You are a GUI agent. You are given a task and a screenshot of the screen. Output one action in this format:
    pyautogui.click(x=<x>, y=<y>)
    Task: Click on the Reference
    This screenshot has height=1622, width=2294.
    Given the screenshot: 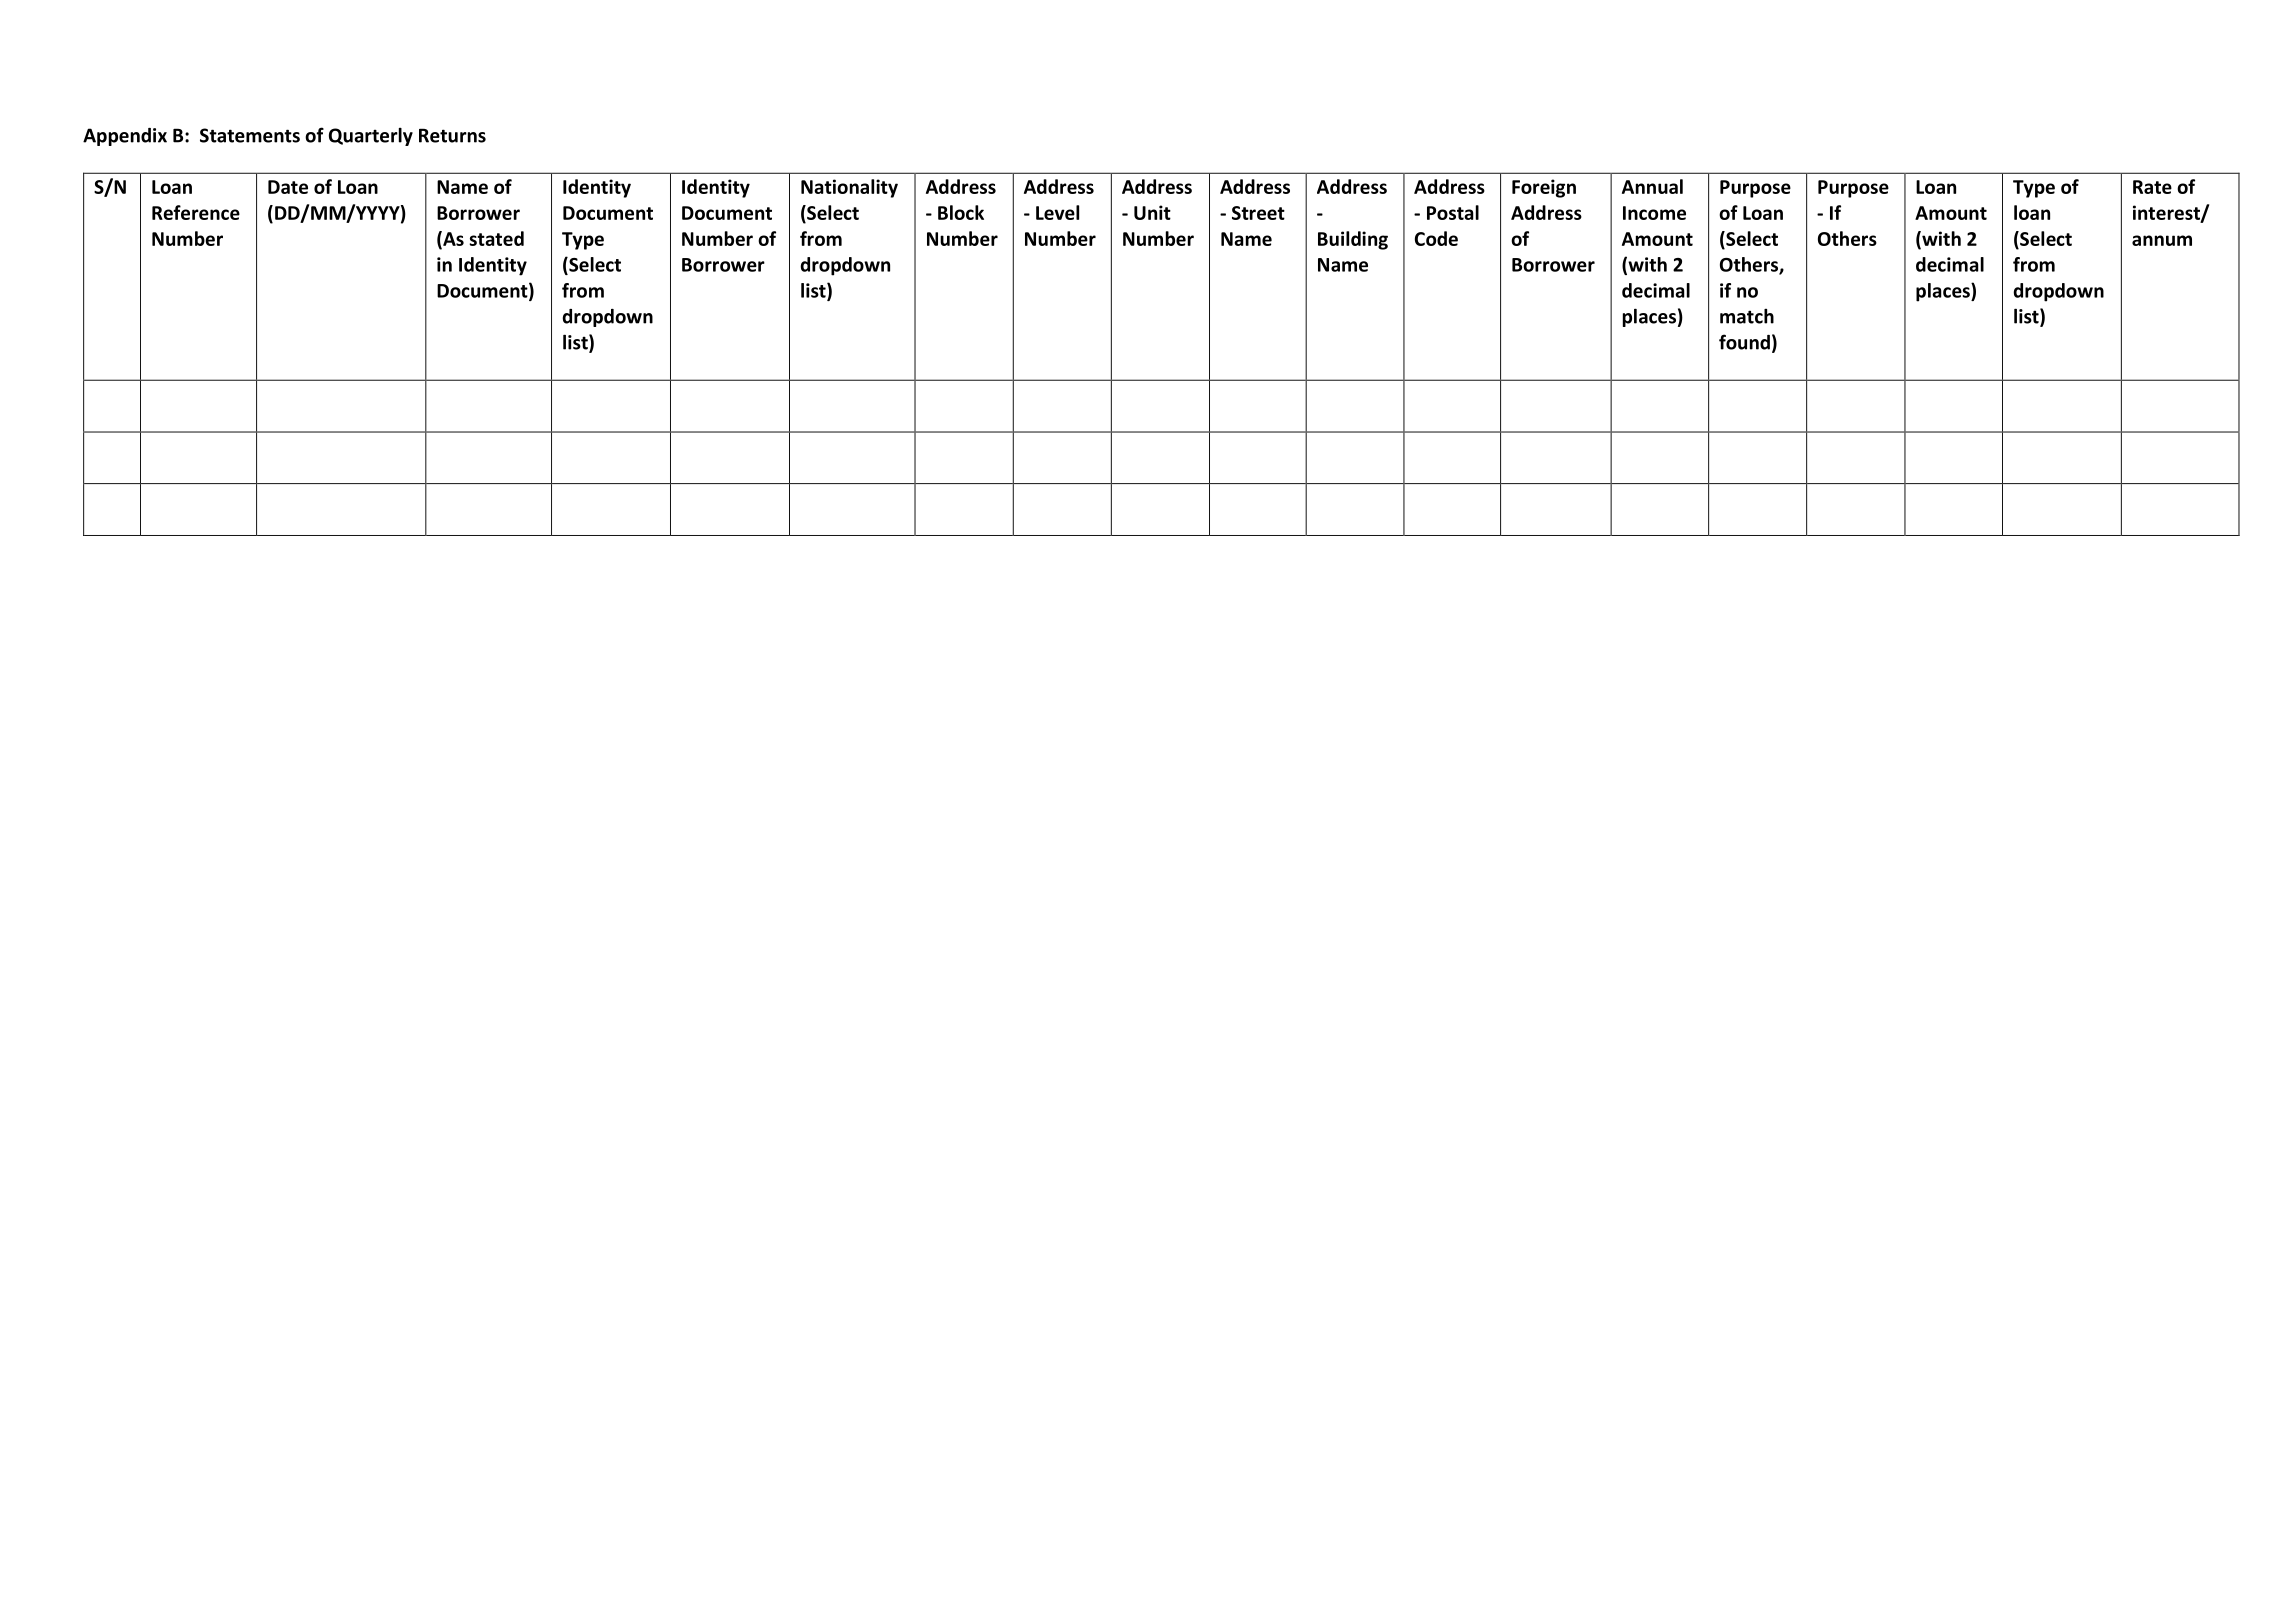 What is the action you would take?
    pyautogui.click(x=196, y=212)
